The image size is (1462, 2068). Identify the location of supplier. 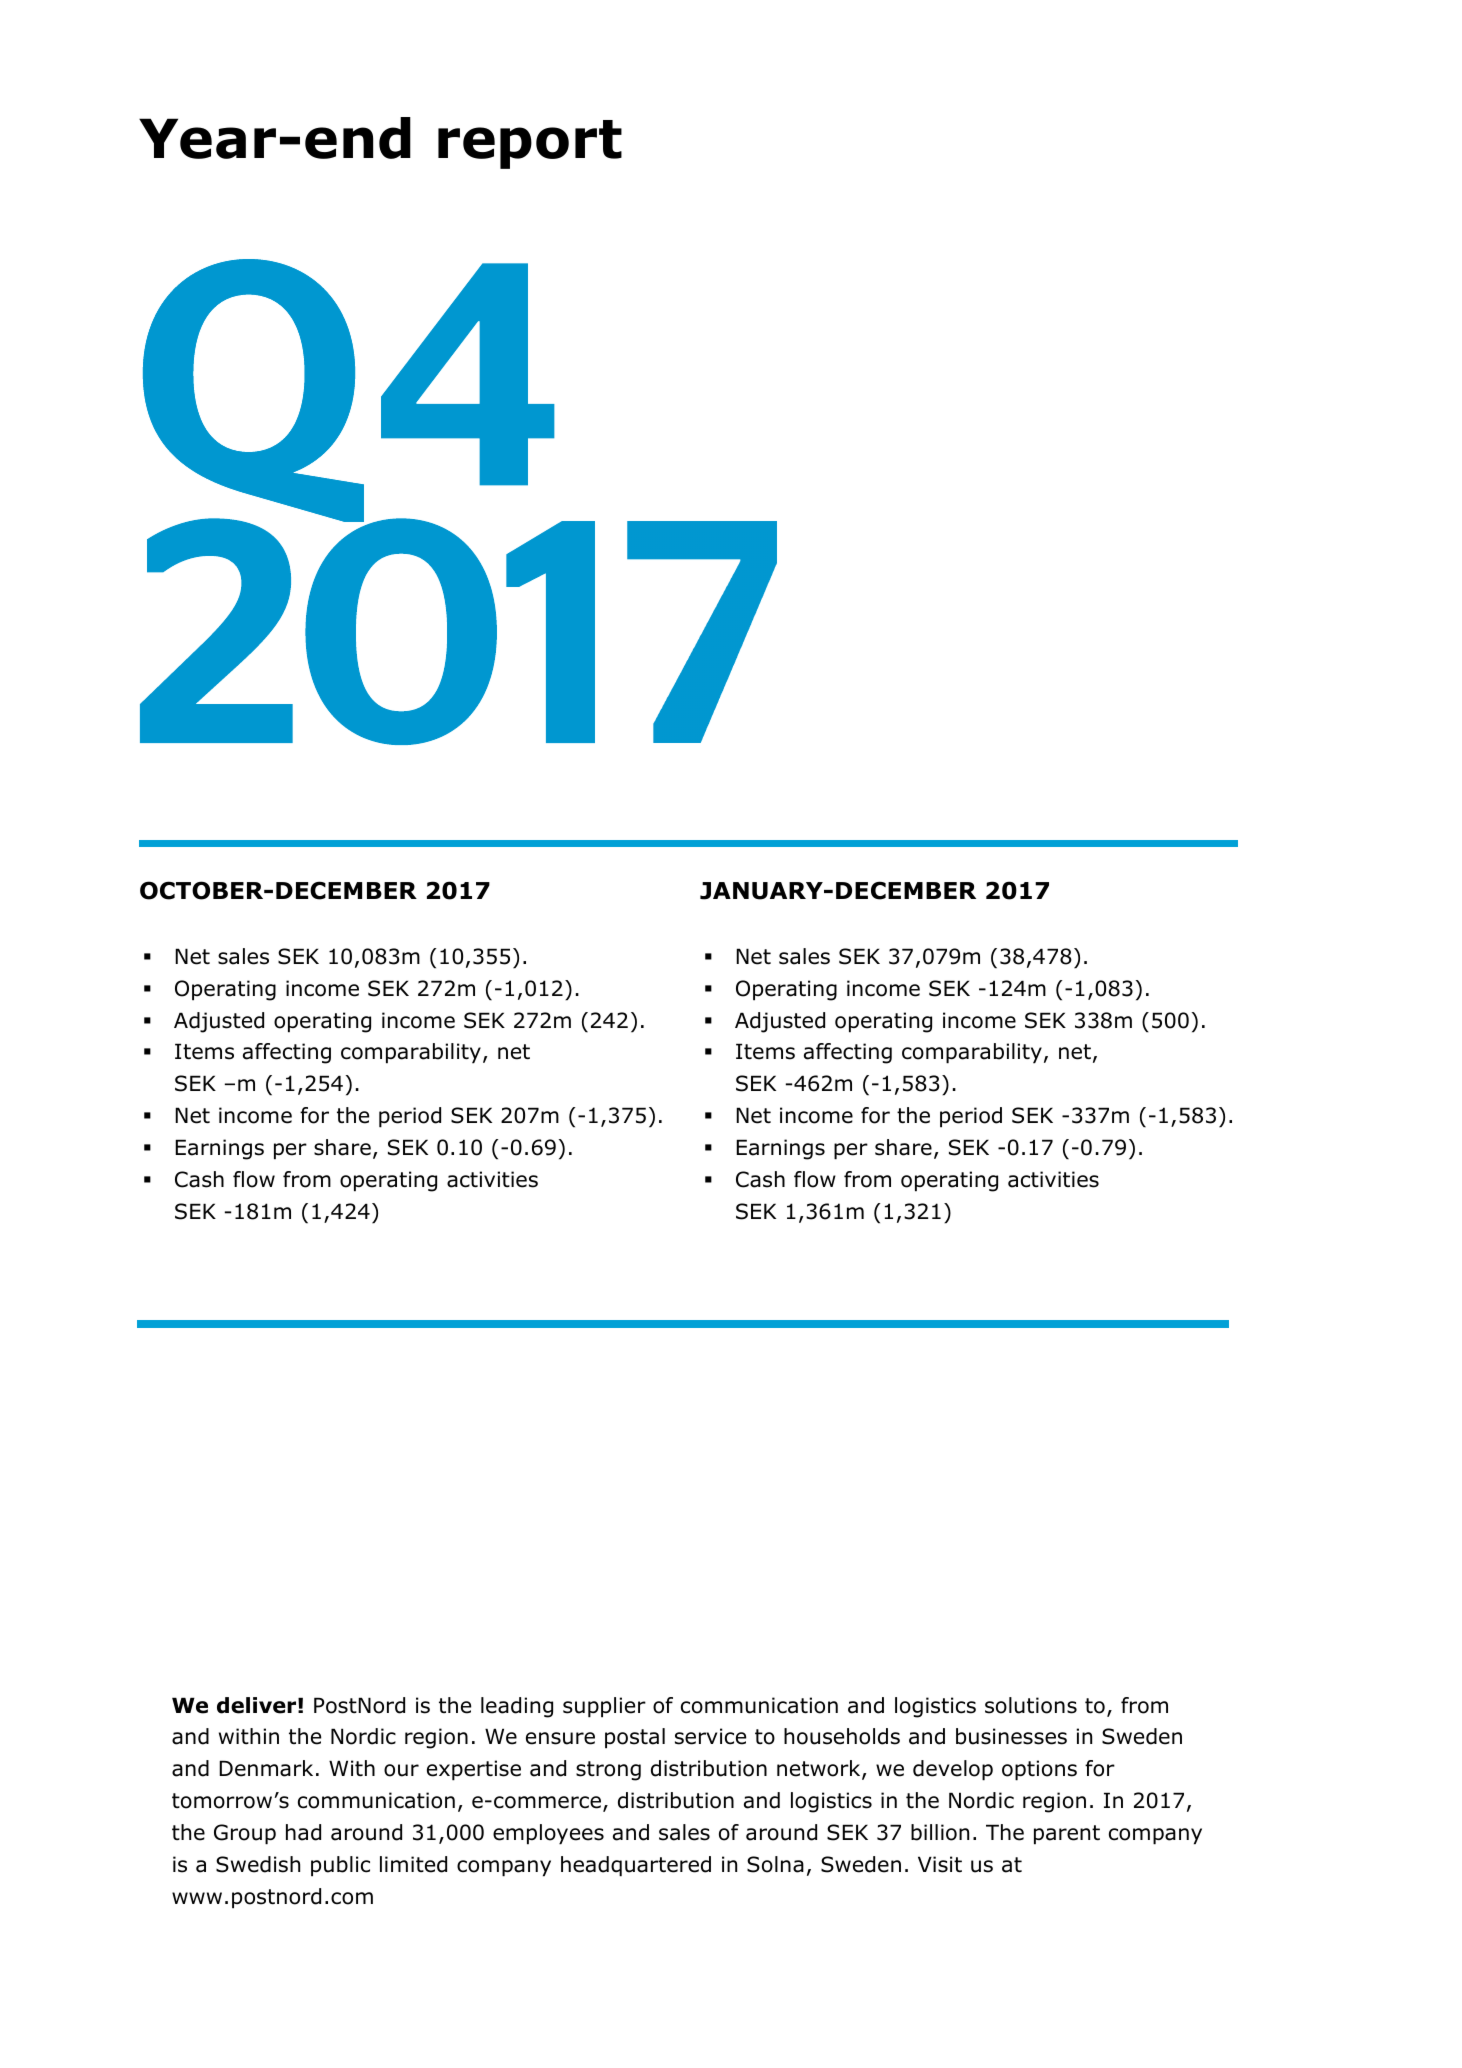
(604, 1707).
